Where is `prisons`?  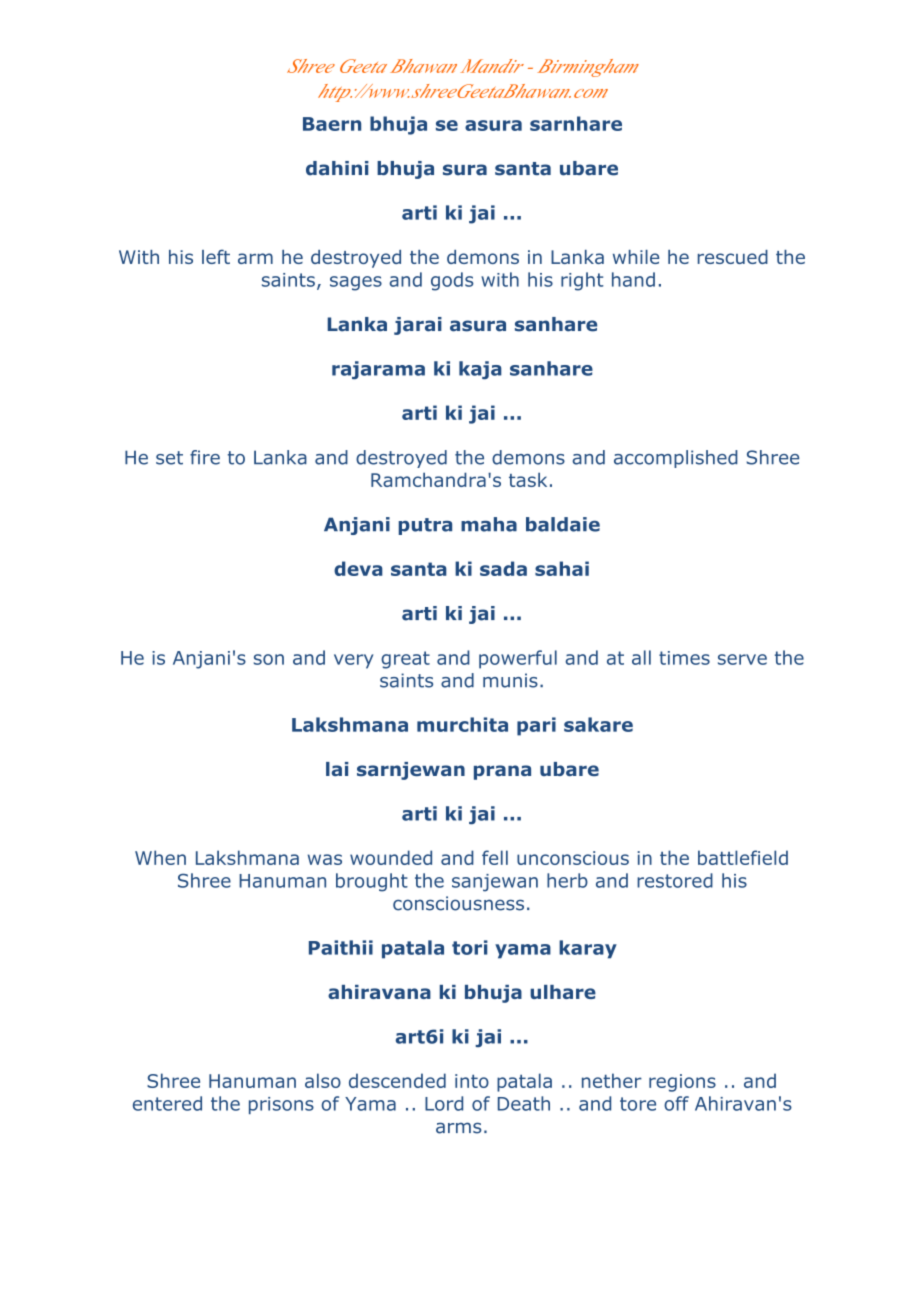 prisons is located at coordinates (281, 1105).
